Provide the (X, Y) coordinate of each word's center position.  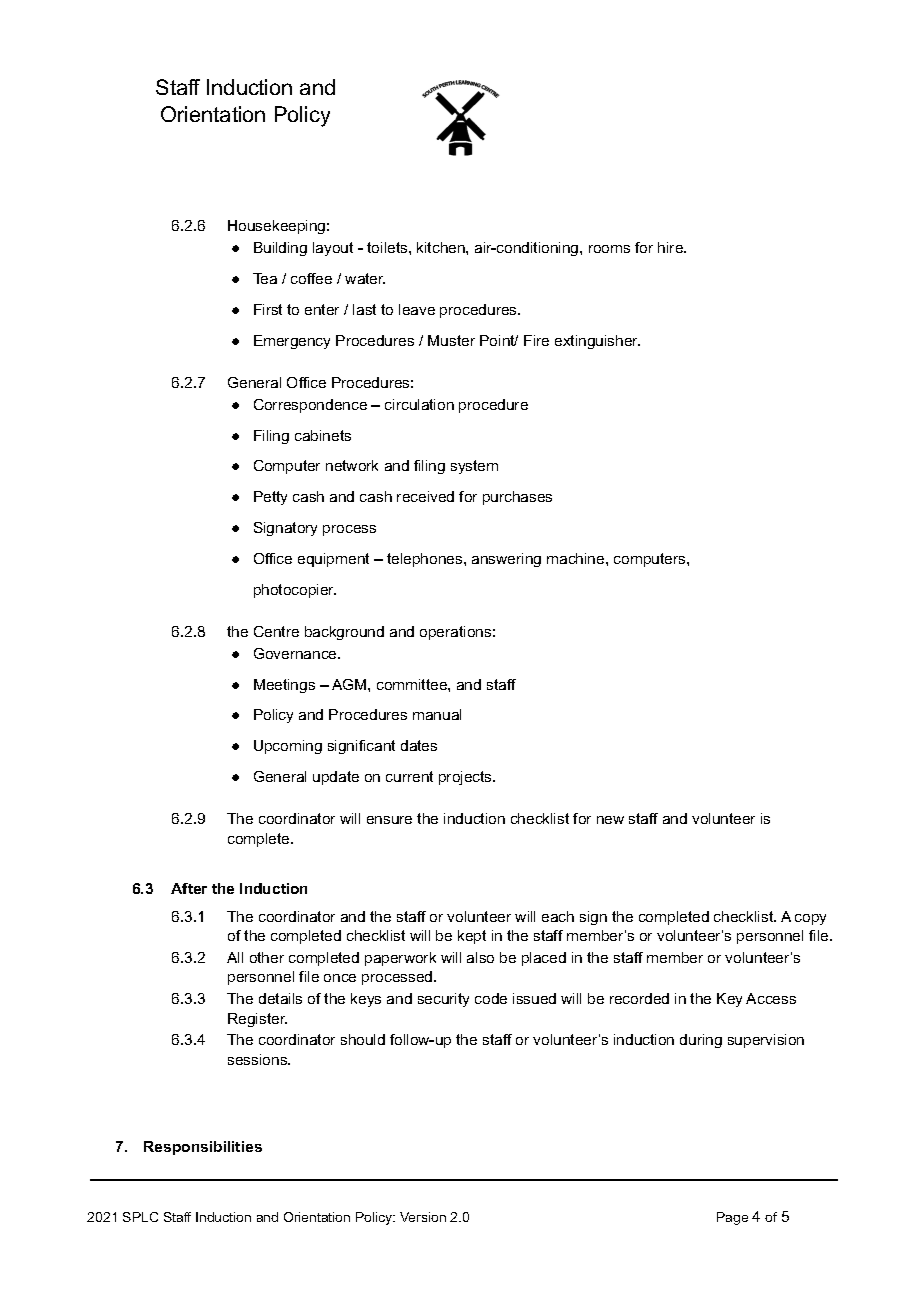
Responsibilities (203, 1148)
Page (732, 1218)
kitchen (442, 247)
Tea (265, 278)
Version (423, 1217)
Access (771, 998)
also (480, 957)
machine (577, 558)
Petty (270, 498)
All (235, 957)
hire (672, 247)
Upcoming (288, 747)
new (610, 820)
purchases (517, 498)
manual (437, 714)
